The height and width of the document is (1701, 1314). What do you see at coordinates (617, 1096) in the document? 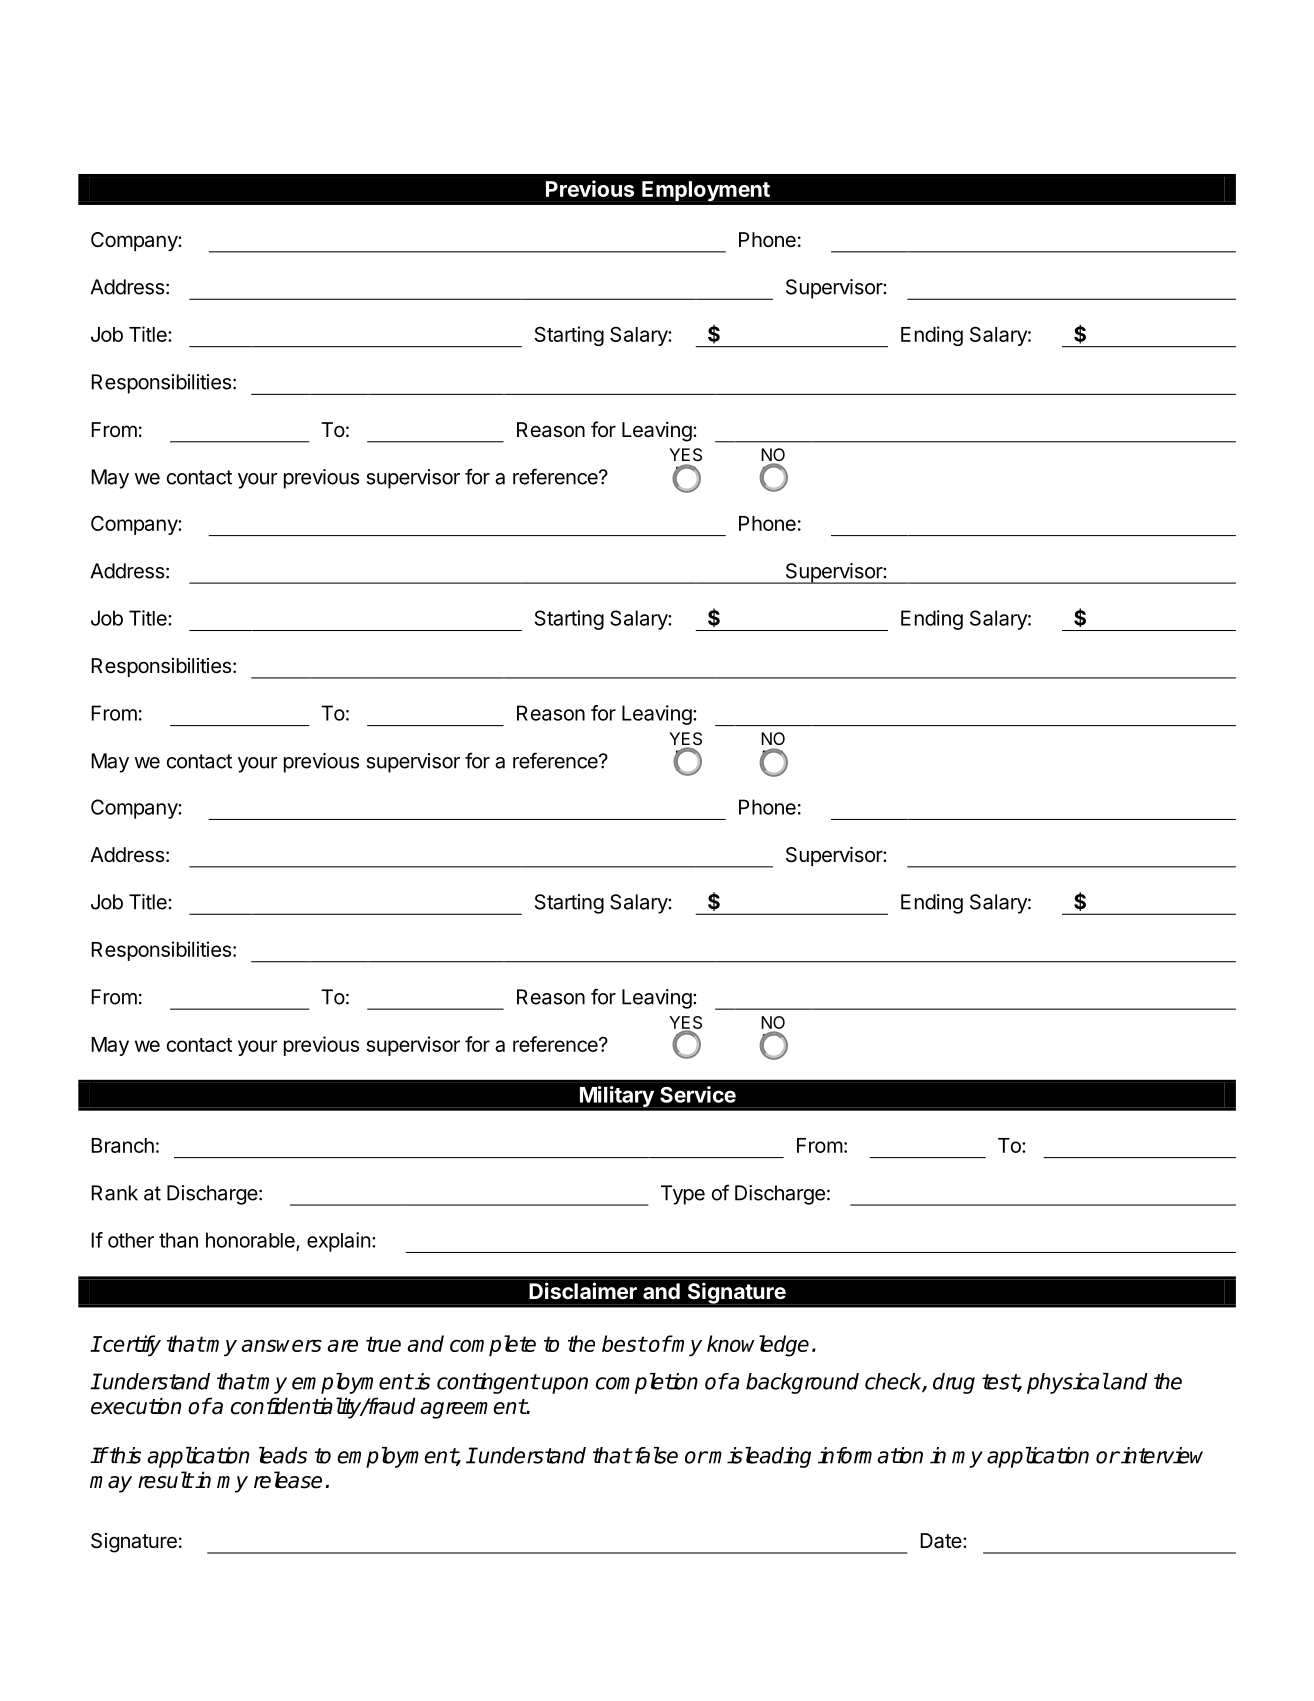
I see `Military` at bounding box center [617, 1096].
